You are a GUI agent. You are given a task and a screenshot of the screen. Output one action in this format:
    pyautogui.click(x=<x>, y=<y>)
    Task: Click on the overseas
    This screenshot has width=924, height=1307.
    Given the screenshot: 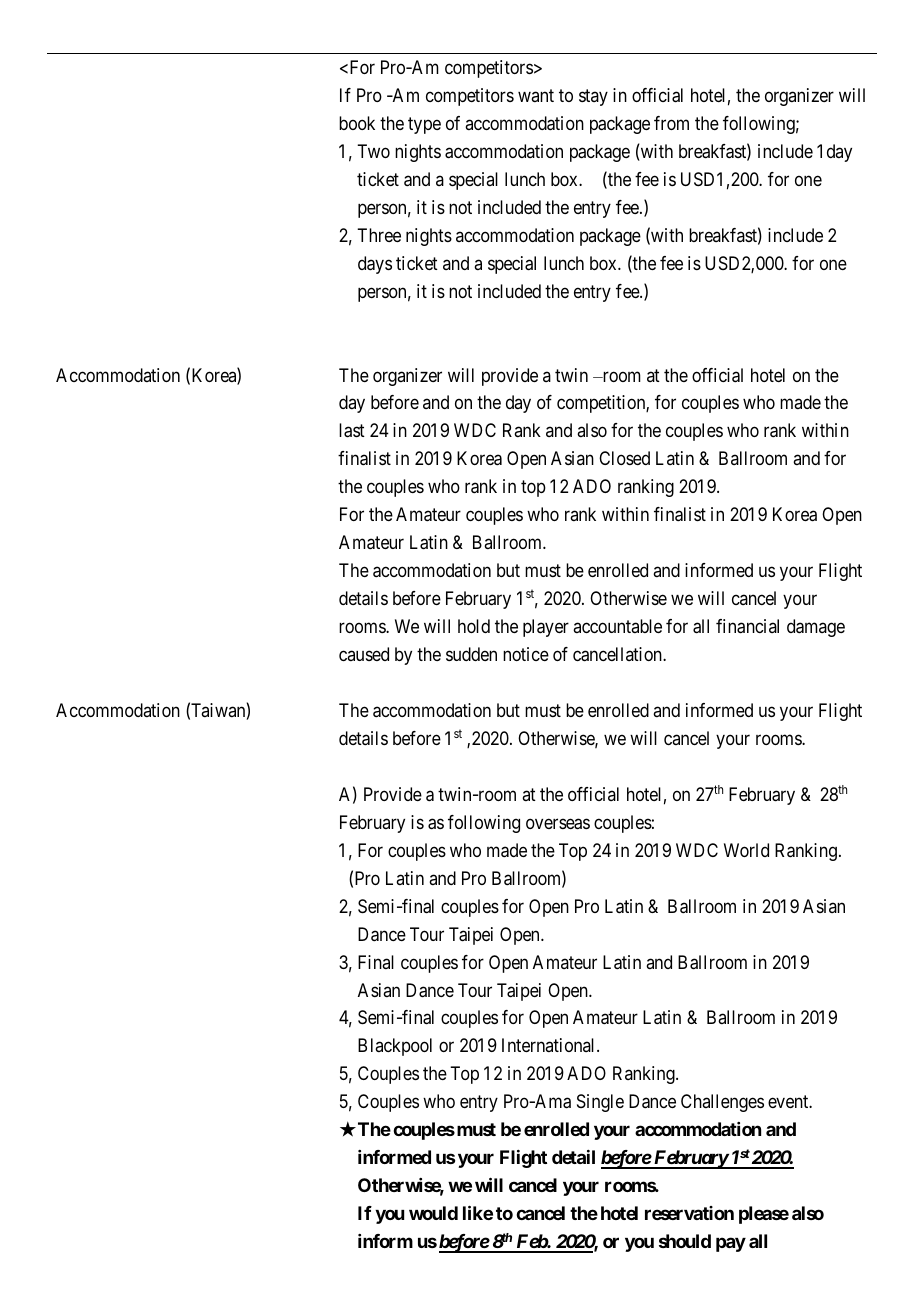 What is the action you would take?
    pyautogui.click(x=558, y=824)
